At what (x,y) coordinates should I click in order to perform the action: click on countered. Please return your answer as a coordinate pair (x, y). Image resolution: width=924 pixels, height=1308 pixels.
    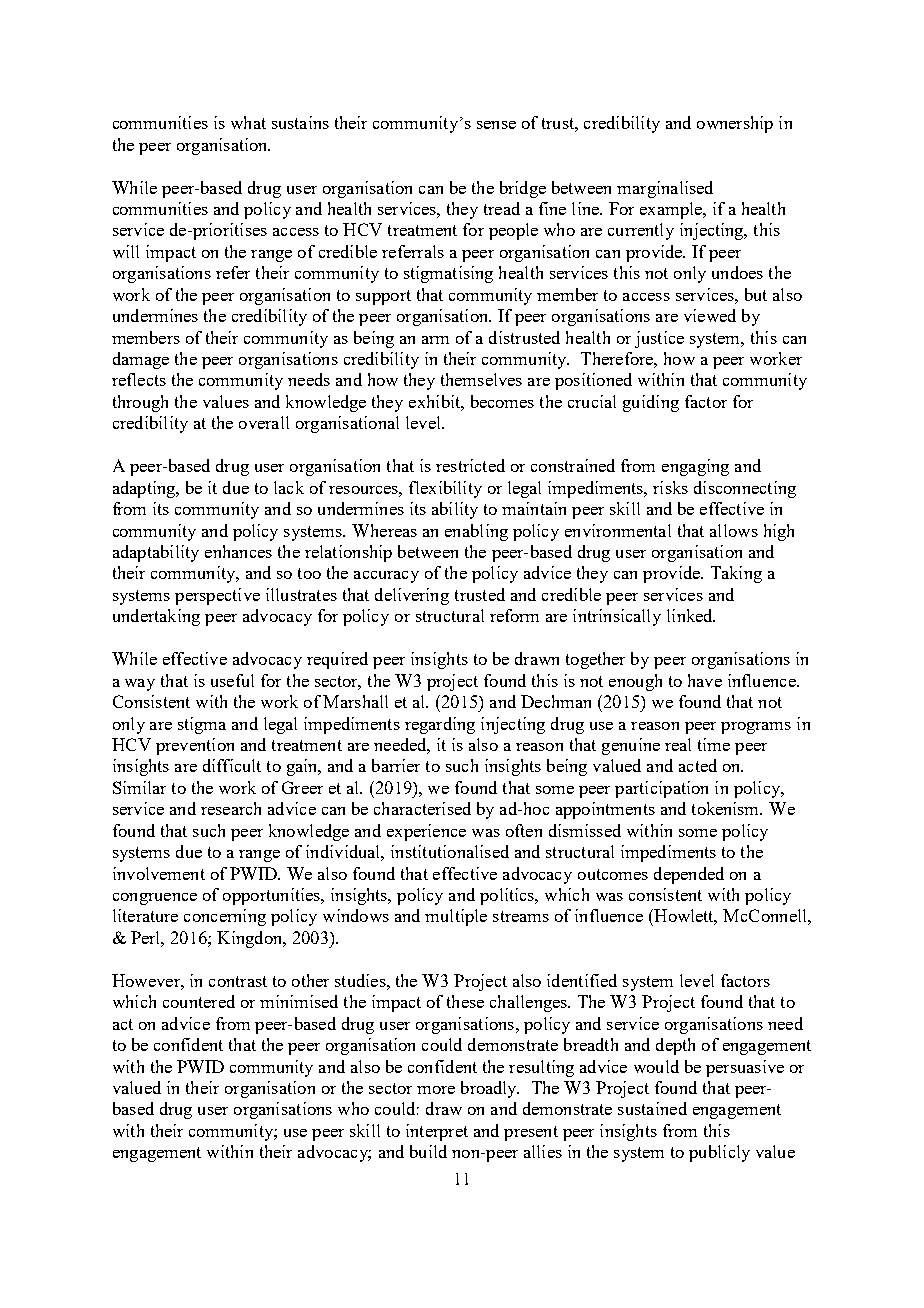
    Looking at the image, I should click on (199, 1001).
